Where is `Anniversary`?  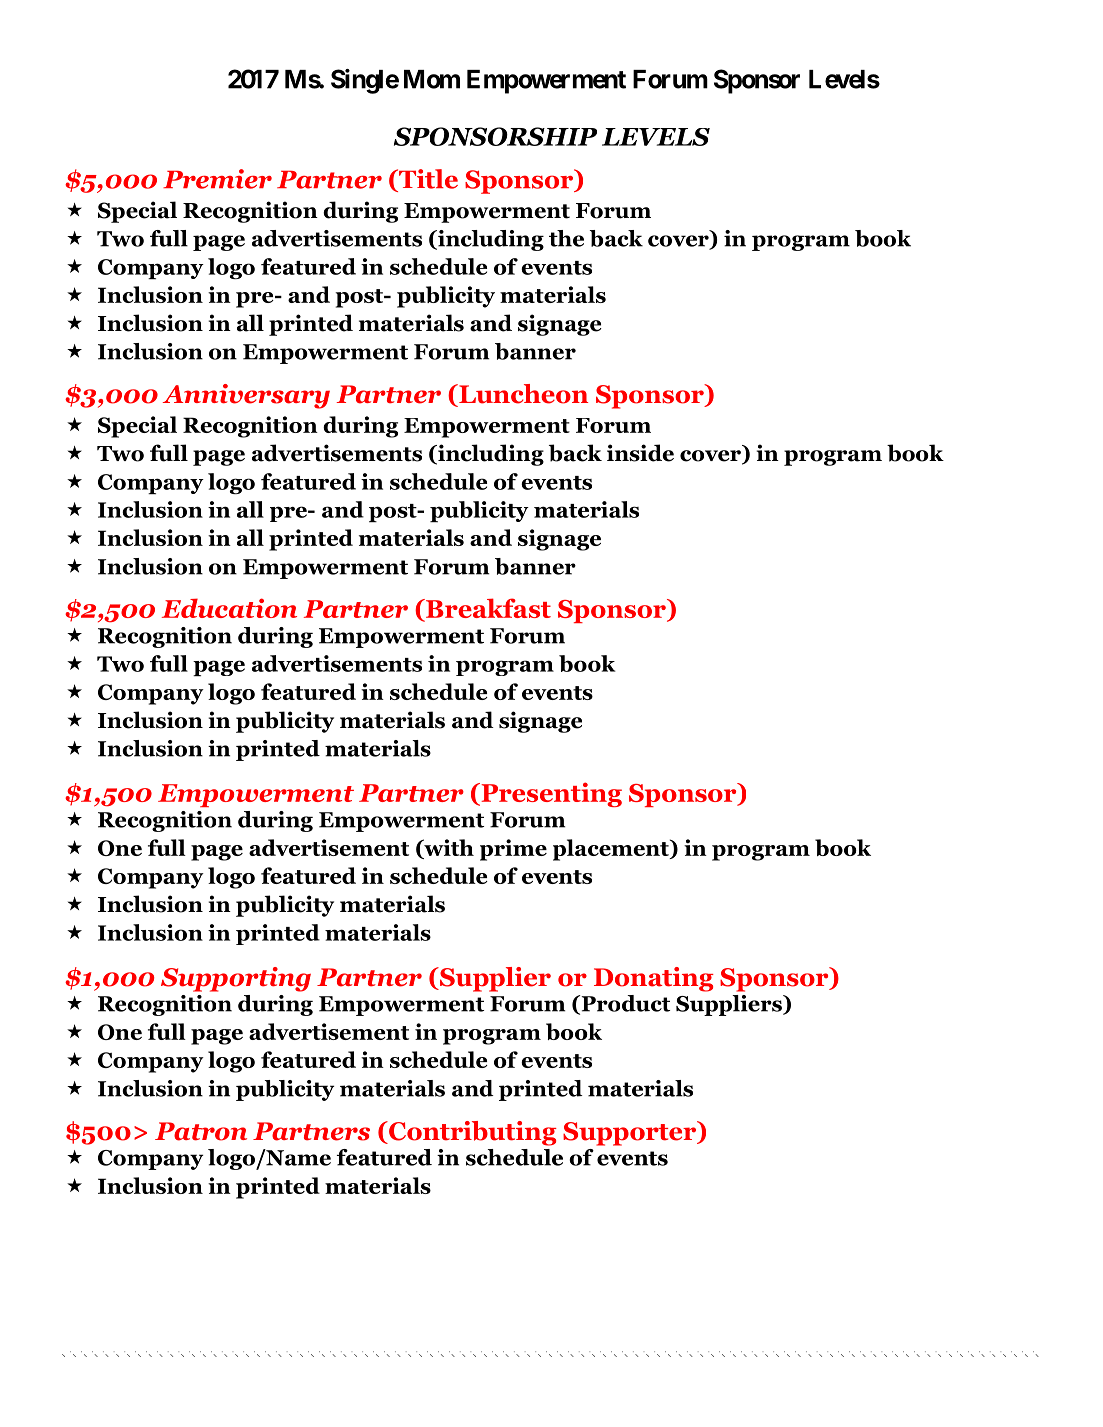 Anniversary is located at coordinates (246, 396).
